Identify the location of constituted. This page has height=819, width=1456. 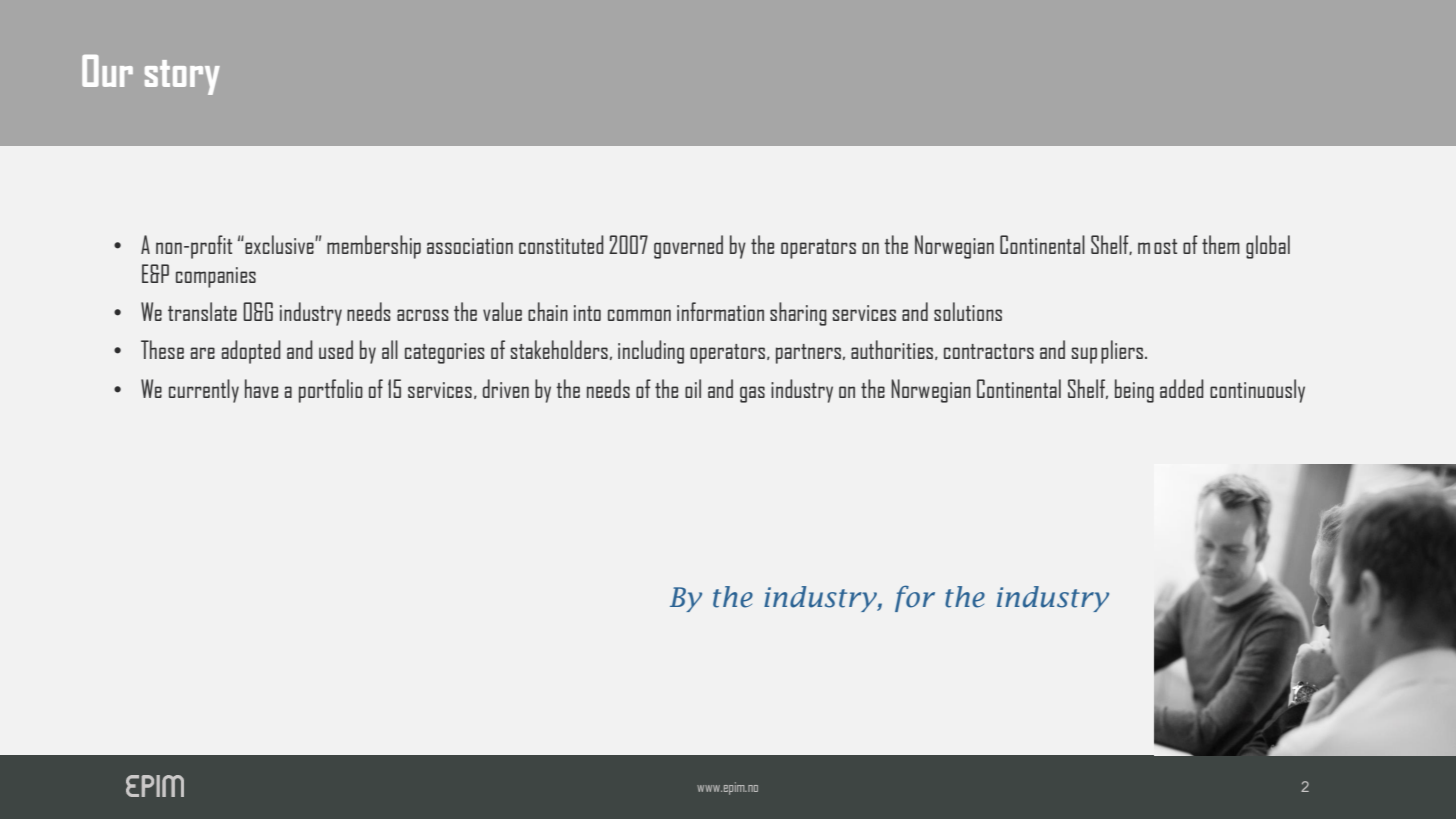
(561, 244).
